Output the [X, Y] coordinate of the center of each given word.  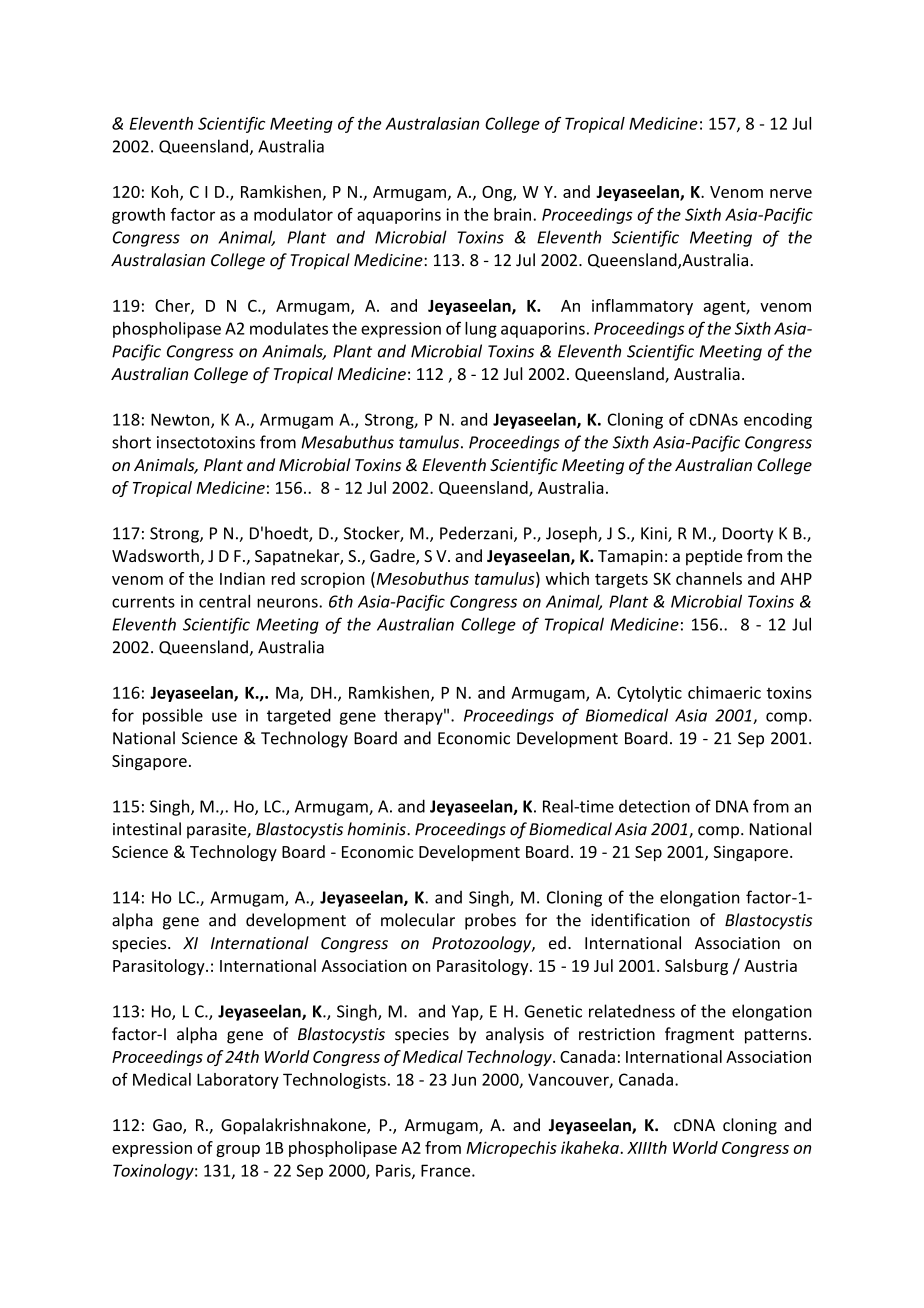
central [224, 601]
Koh [166, 192]
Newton [181, 420]
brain [512, 214]
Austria [770, 966]
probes [490, 921]
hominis [377, 829]
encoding [778, 421]
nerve [791, 193]
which [567, 578]
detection [654, 806]
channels [709, 578]
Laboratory [238, 1081]
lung [481, 330]
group [238, 1151]
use [224, 717]
